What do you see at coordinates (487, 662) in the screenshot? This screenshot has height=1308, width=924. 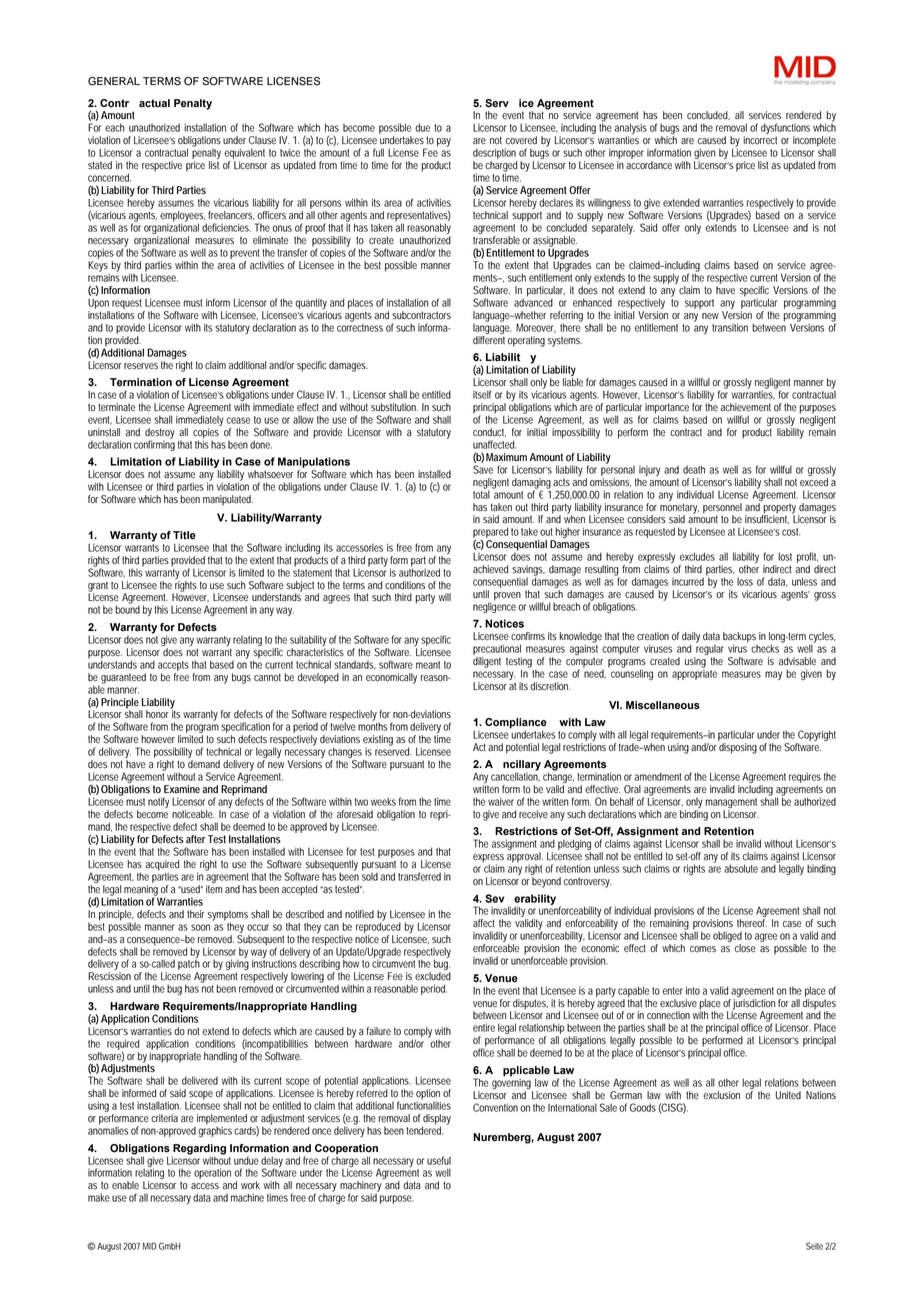 I see `diligent` at bounding box center [487, 662].
